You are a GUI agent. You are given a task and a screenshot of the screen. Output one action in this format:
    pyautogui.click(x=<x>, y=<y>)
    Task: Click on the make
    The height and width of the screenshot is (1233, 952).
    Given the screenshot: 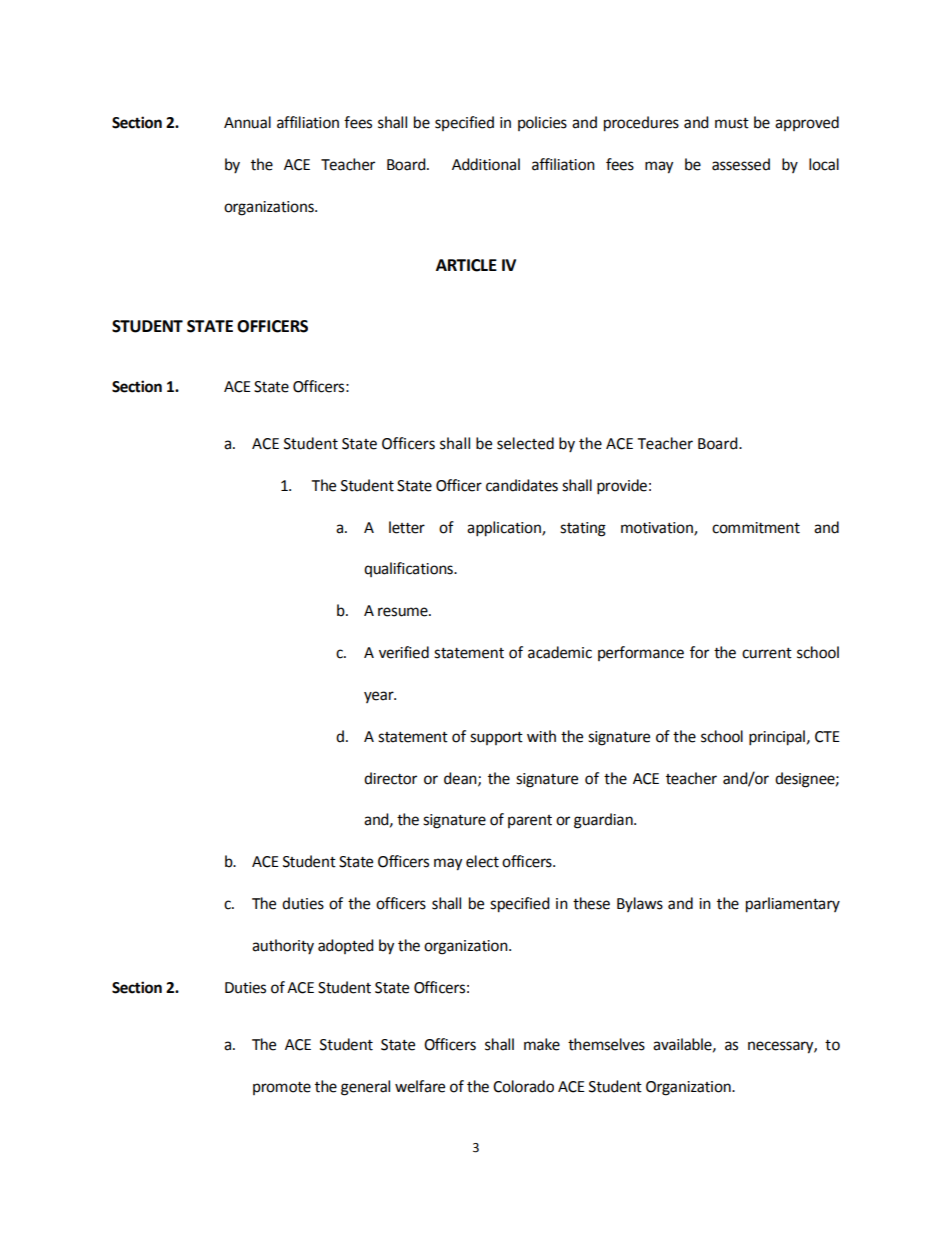 What is the action you would take?
    pyautogui.click(x=542, y=1044)
